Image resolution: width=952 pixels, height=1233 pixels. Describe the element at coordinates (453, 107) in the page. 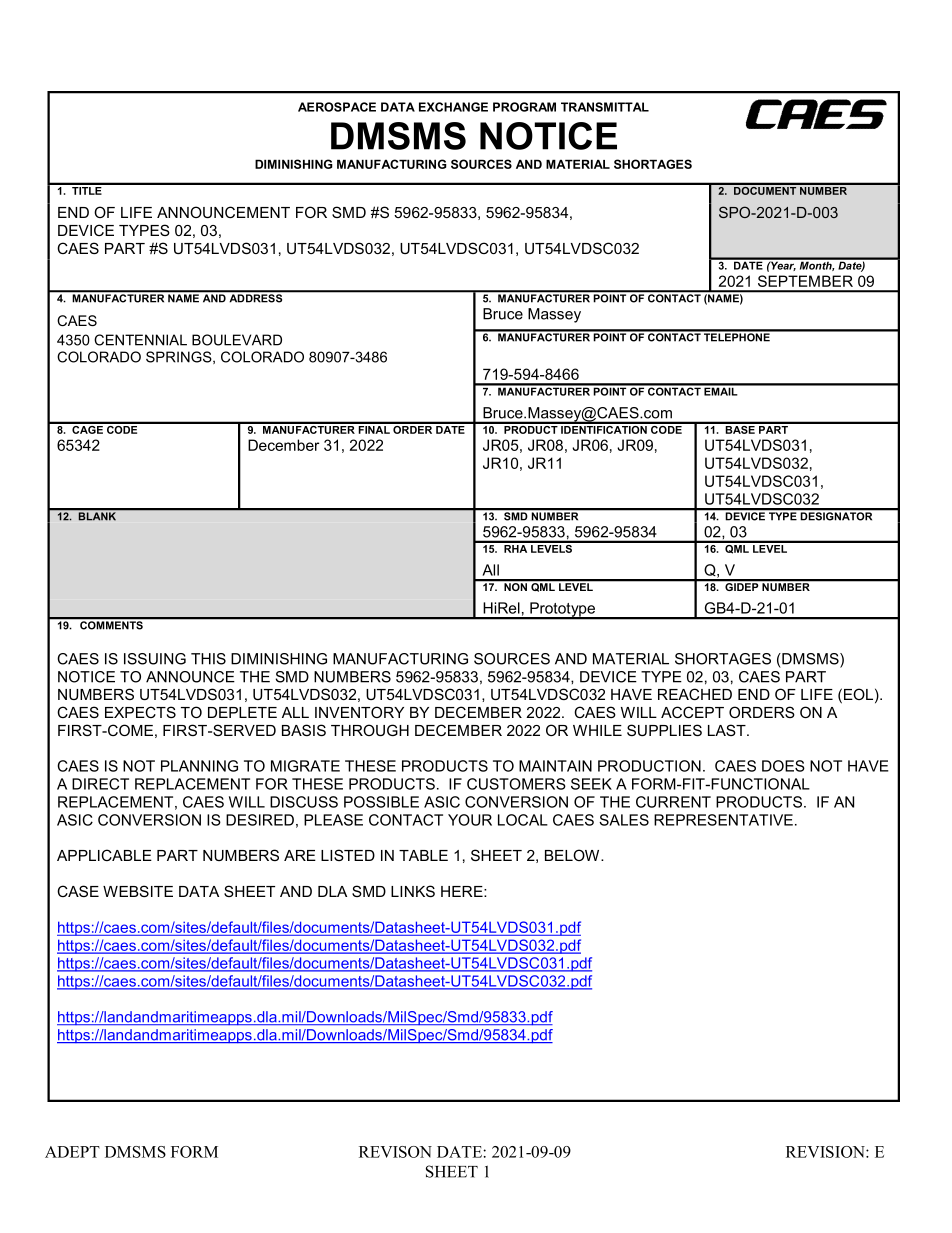

I see `EXCHANGE` at that location.
